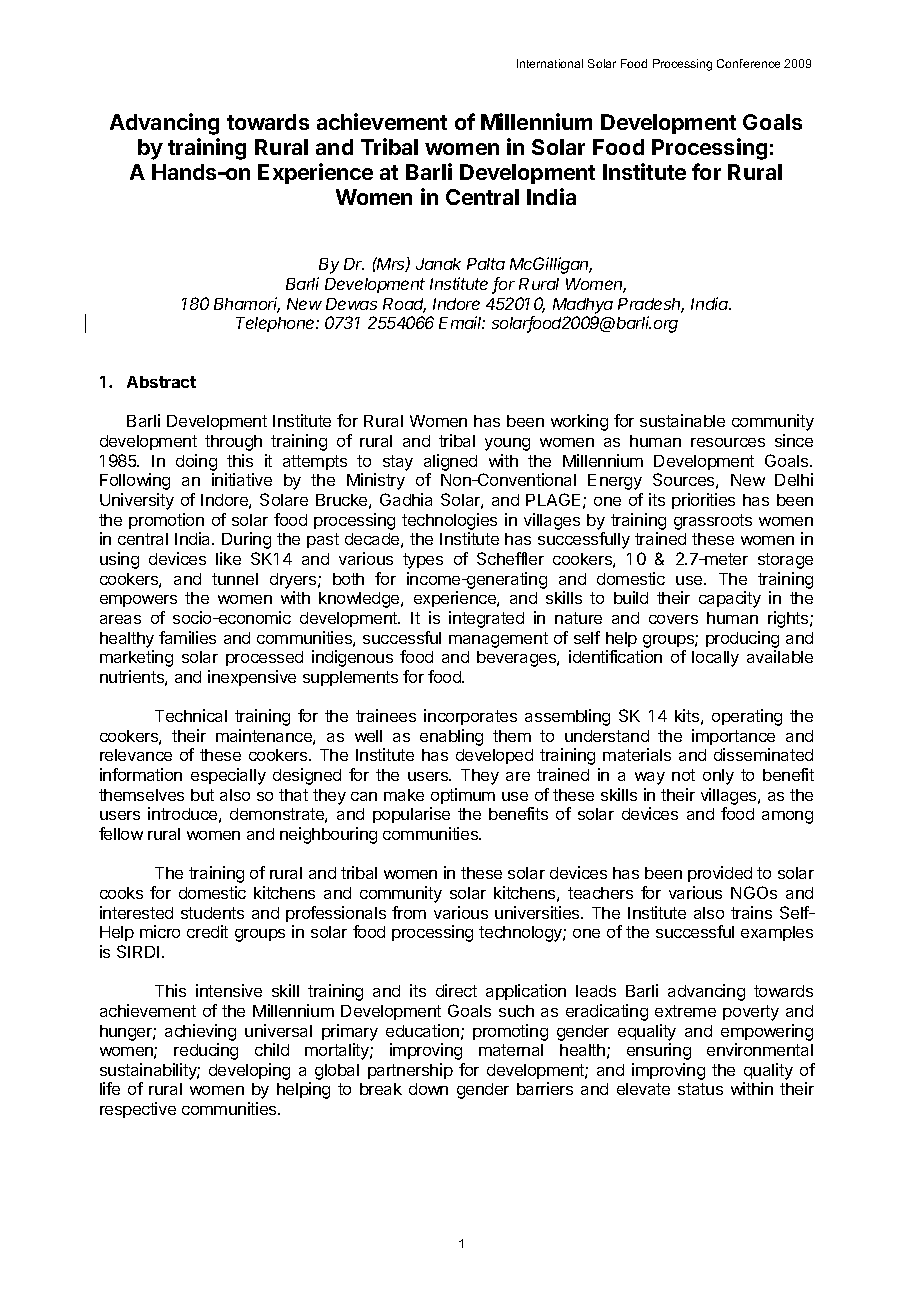 This image has width=924, height=1308. Describe the element at coordinates (748, 63) in the image. I see `Conference` at that location.
